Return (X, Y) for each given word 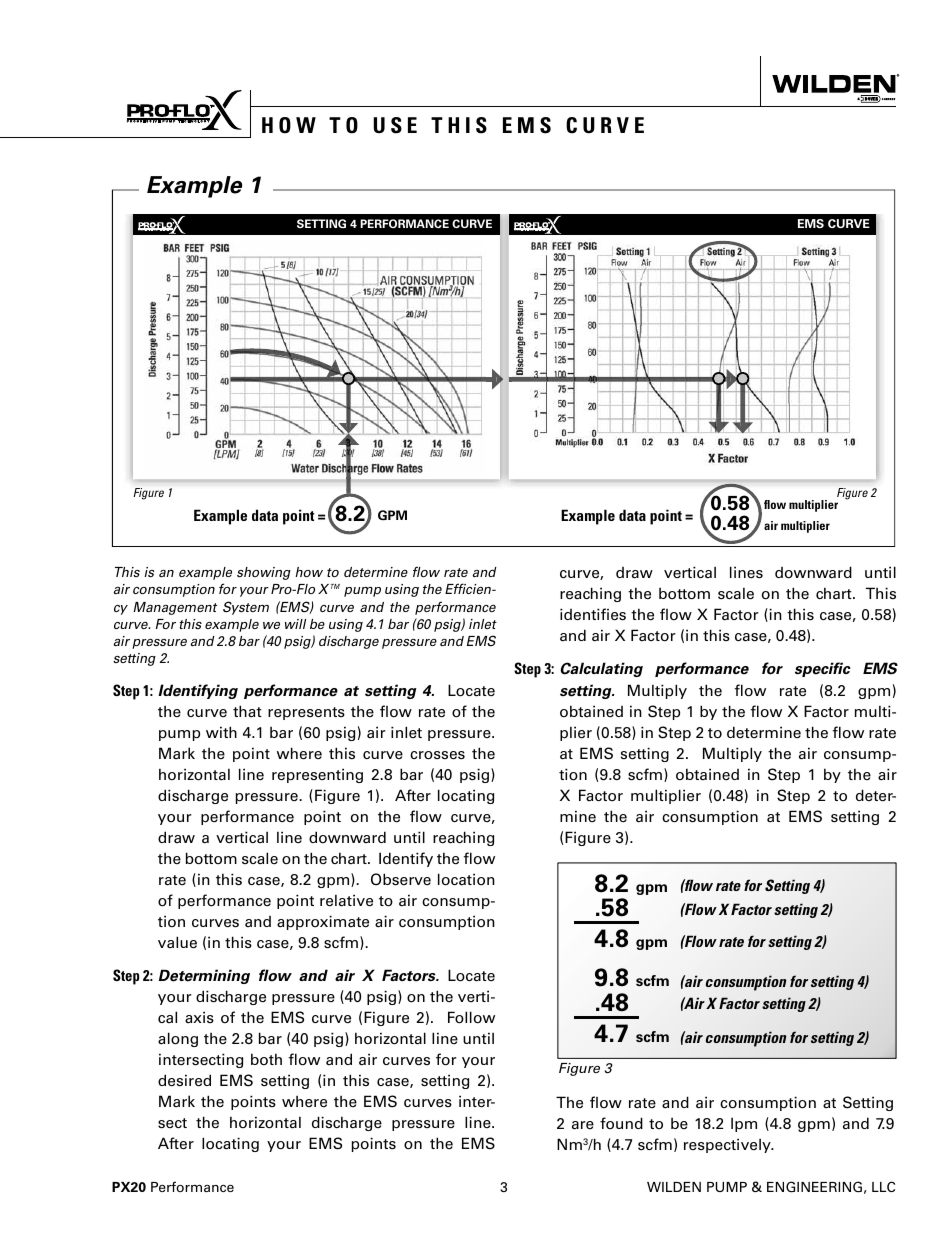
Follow (471, 1017)
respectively (728, 1145)
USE (395, 125)
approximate (323, 922)
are (583, 1125)
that (247, 711)
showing (264, 573)
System (246, 608)
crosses (437, 755)
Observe (401, 879)
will (295, 624)
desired (184, 1080)
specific (823, 669)
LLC (883, 1186)
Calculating (601, 669)
